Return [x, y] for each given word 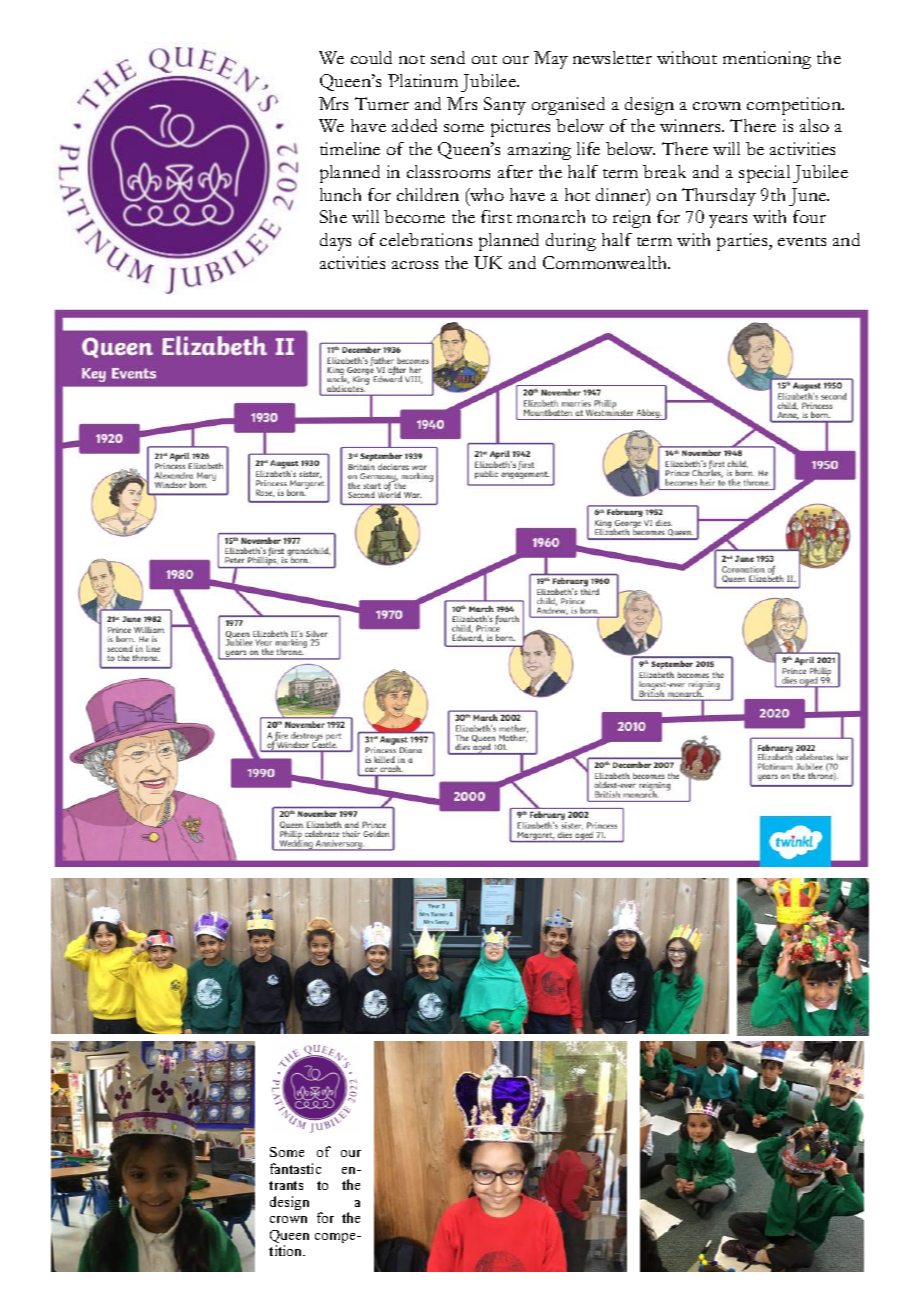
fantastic [295, 1168]
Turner [382, 103]
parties [743, 242]
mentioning [767, 60]
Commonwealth [606, 262]
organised [568, 106]
